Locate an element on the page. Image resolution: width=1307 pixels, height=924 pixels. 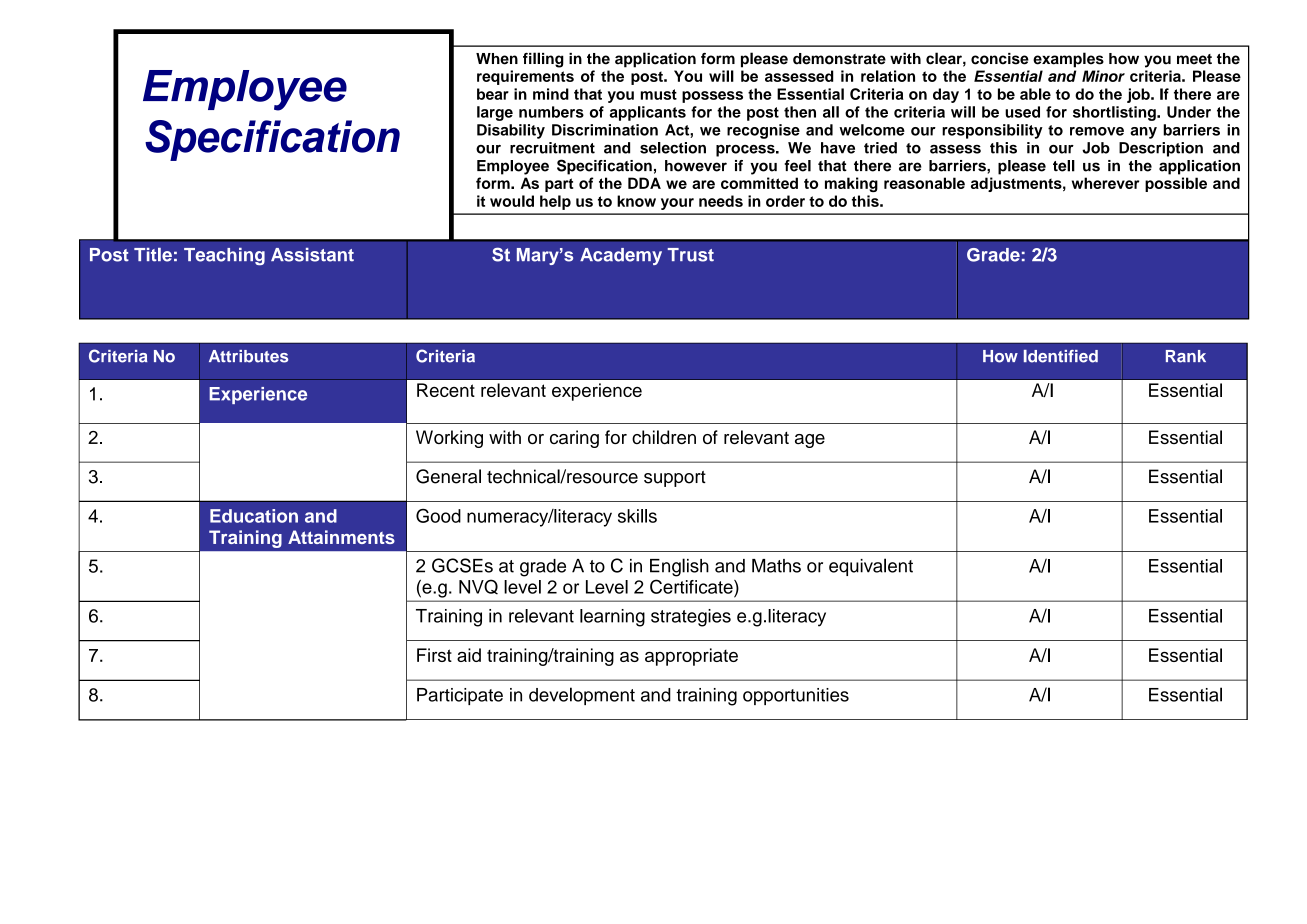
appropriate is located at coordinates (691, 657).
